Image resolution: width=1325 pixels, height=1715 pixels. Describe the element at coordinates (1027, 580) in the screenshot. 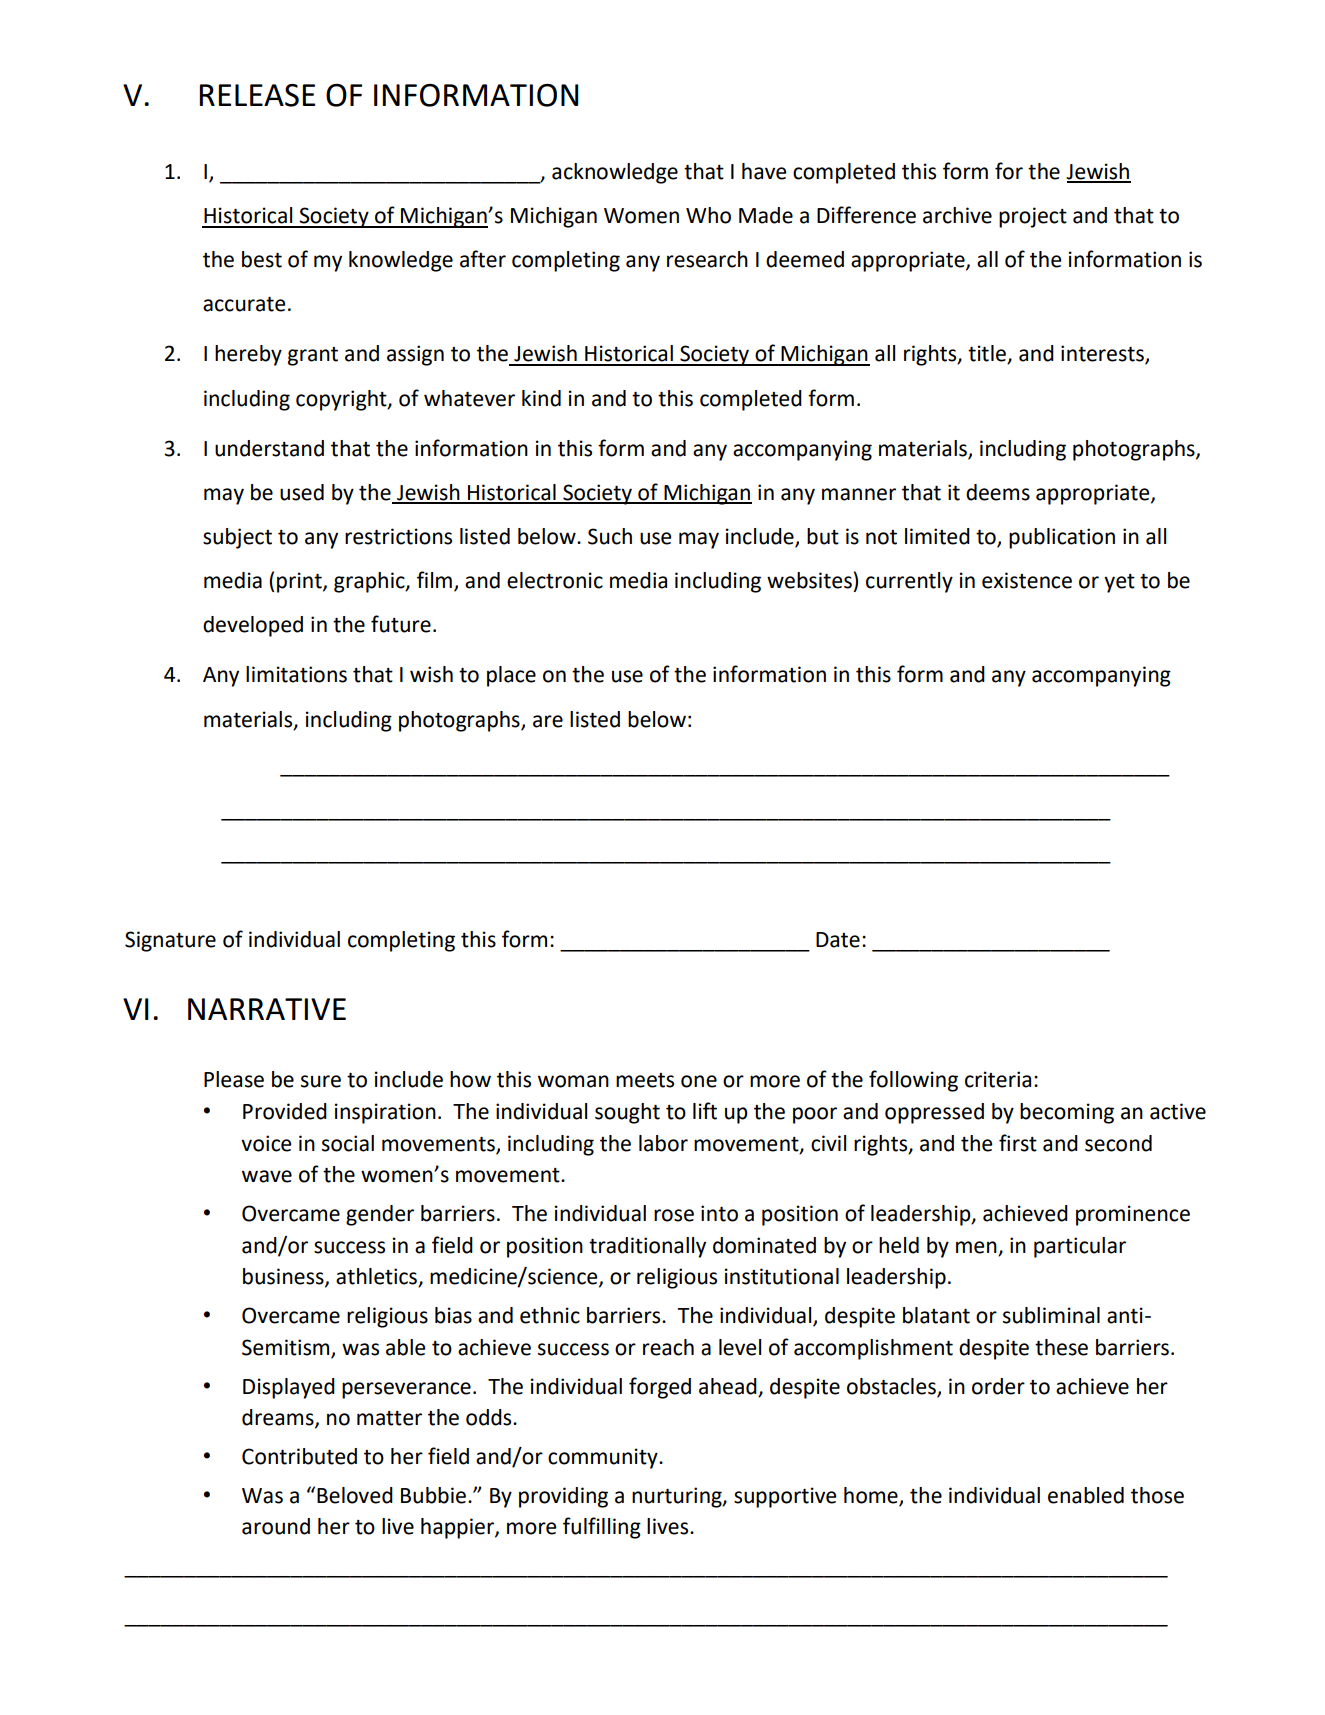

I see `existence` at that location.
